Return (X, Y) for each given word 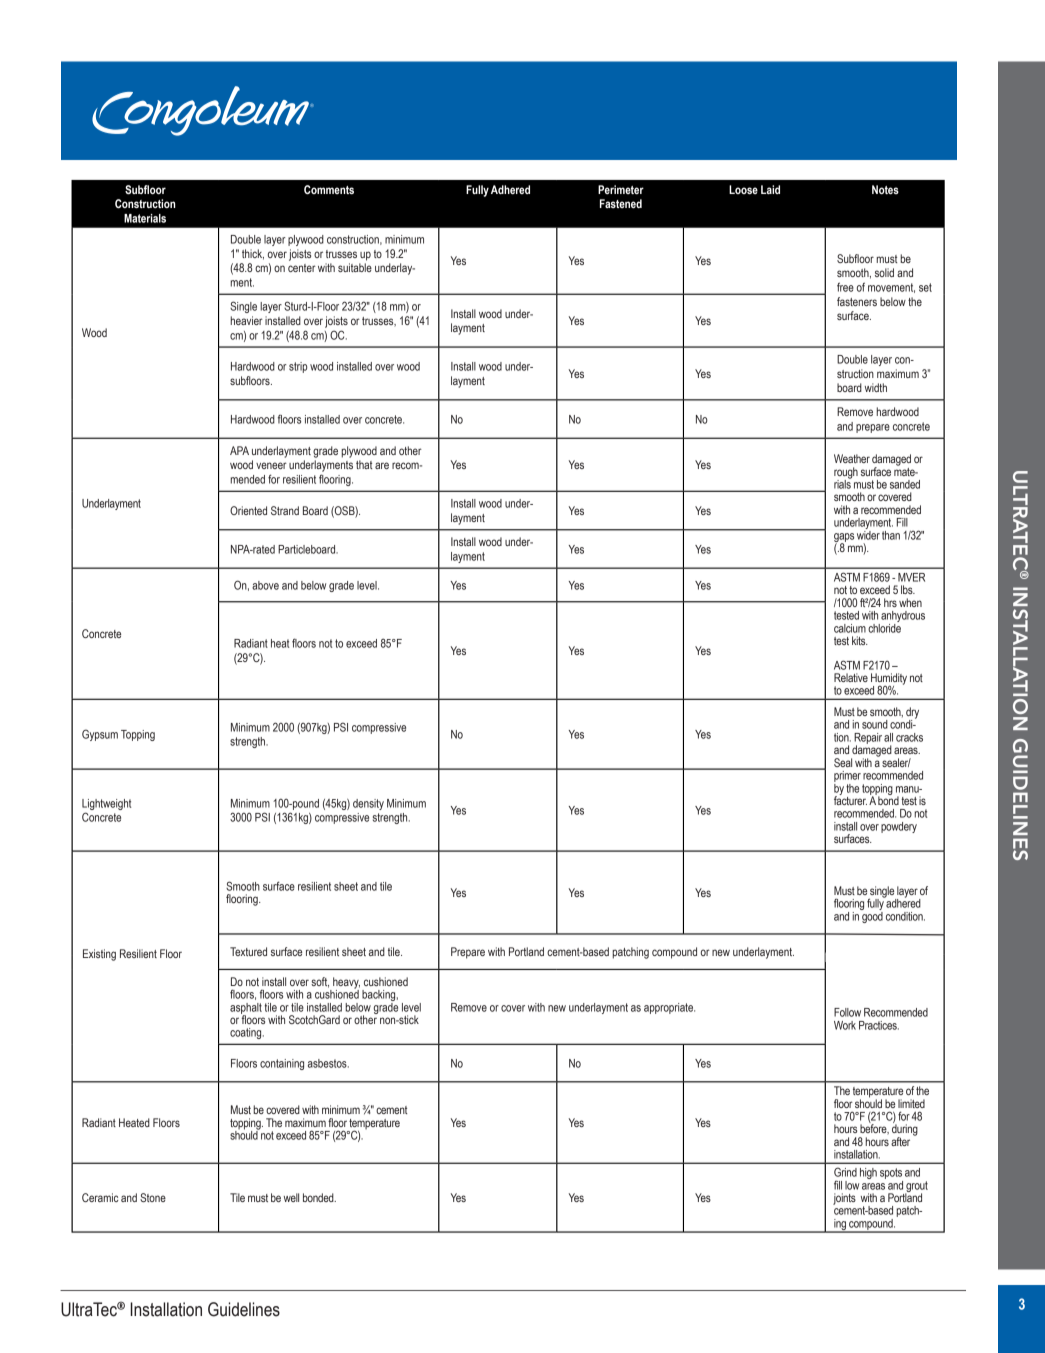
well (291, 1197)
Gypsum (100, 735)
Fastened (621, 203)
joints (844, 1199)
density (368, 804)
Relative (851, 677)
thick (253, 254)
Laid (770, 189)
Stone (153, 1197)
